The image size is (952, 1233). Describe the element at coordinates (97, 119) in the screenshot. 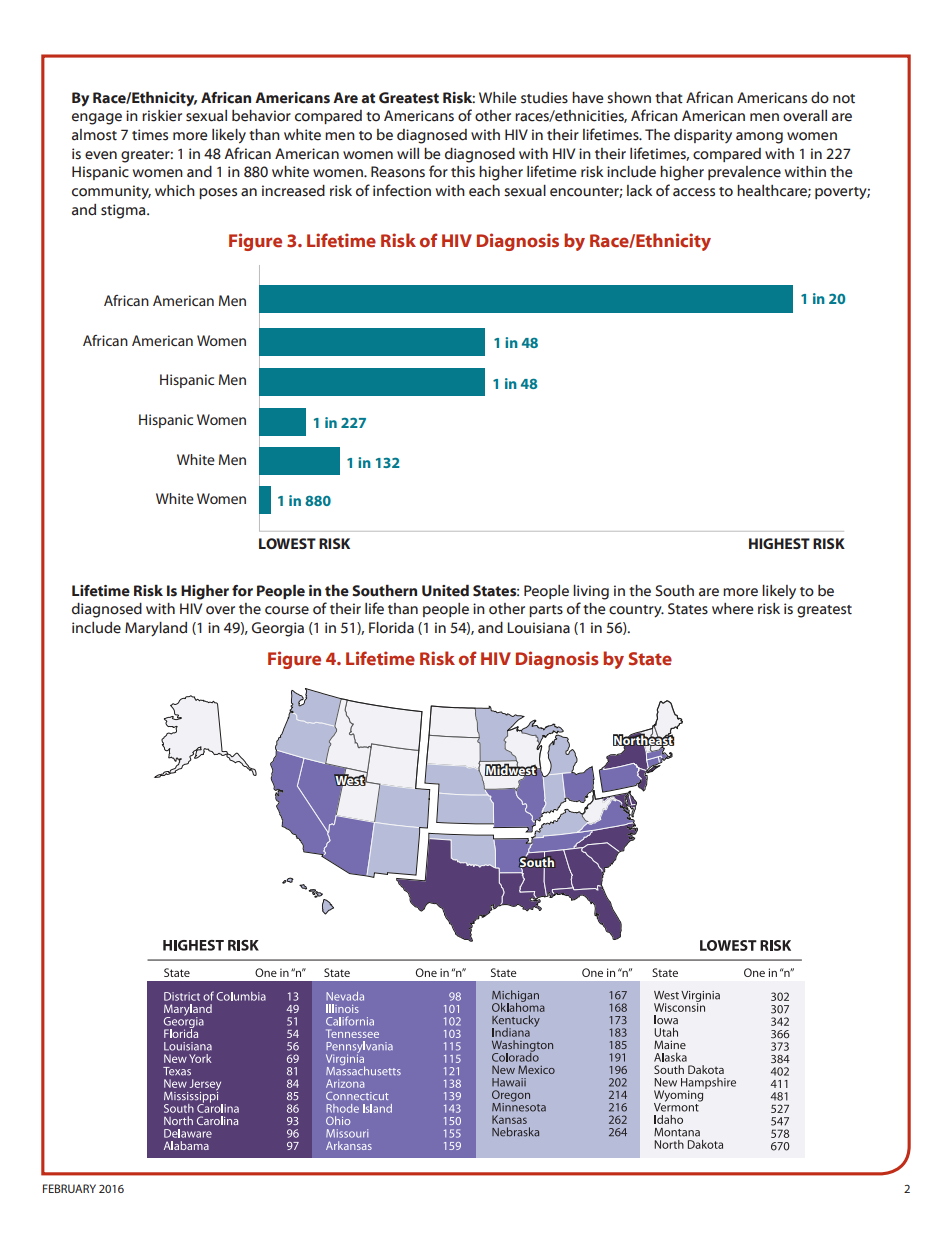

I see `engage` at that location.
